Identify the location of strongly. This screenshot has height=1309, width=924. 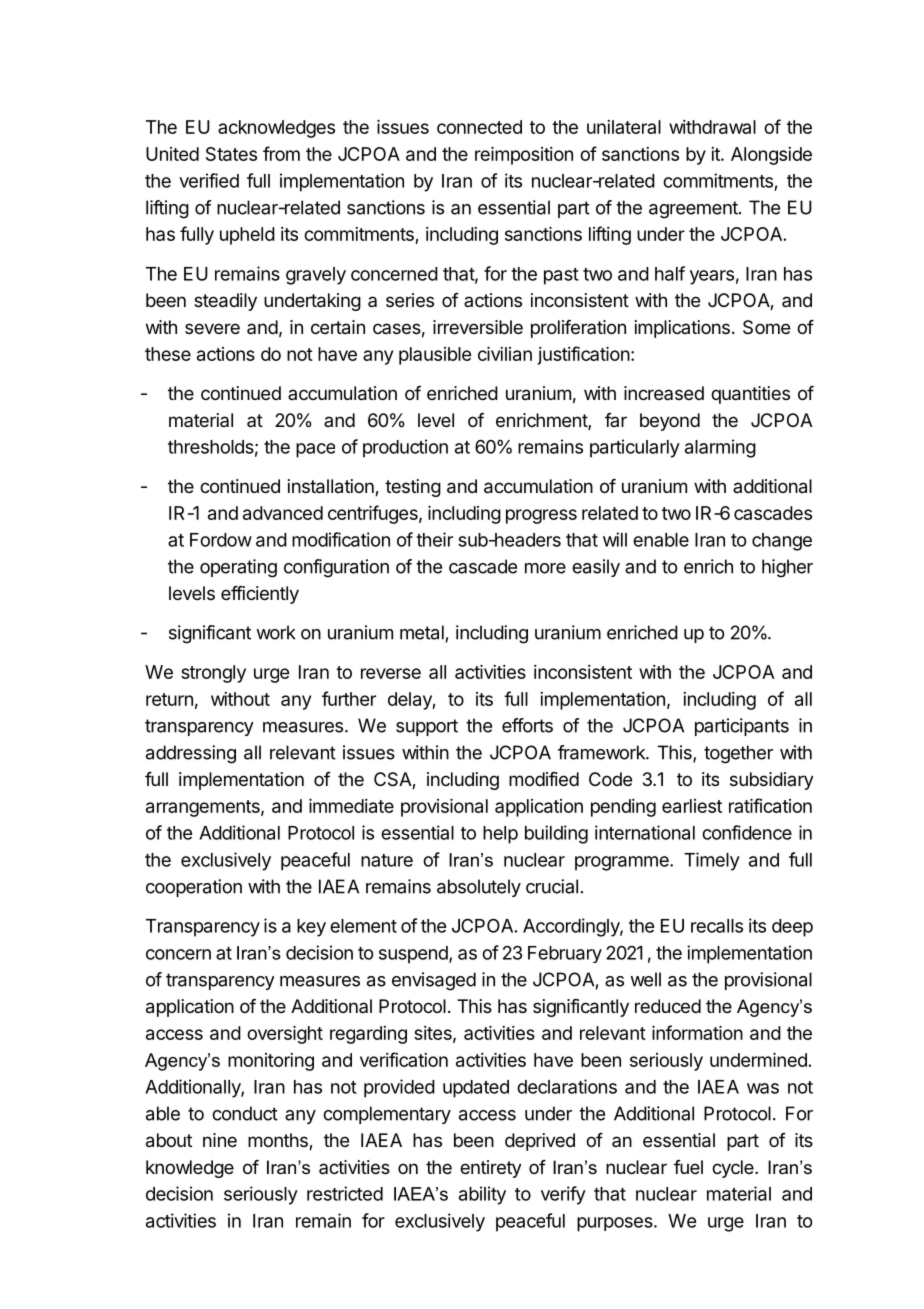
(213, 674).
